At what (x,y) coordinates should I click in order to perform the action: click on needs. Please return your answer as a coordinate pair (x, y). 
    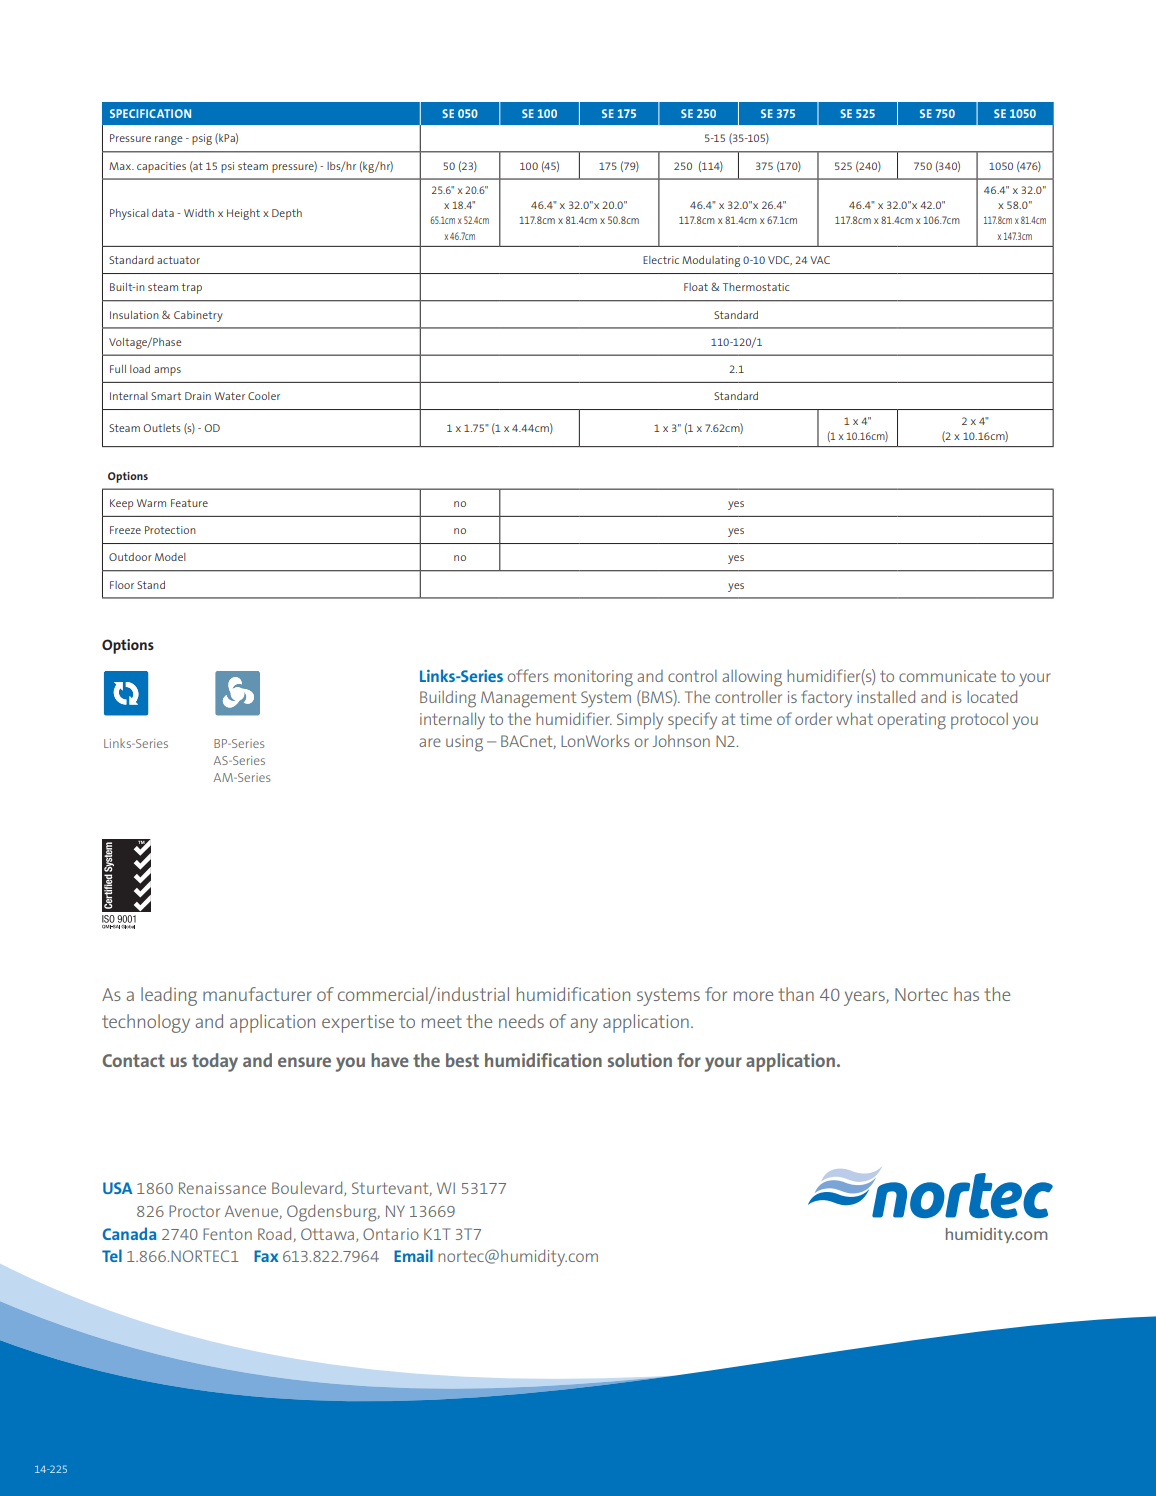
    Looking at the image, I should click on (521, 1021).
